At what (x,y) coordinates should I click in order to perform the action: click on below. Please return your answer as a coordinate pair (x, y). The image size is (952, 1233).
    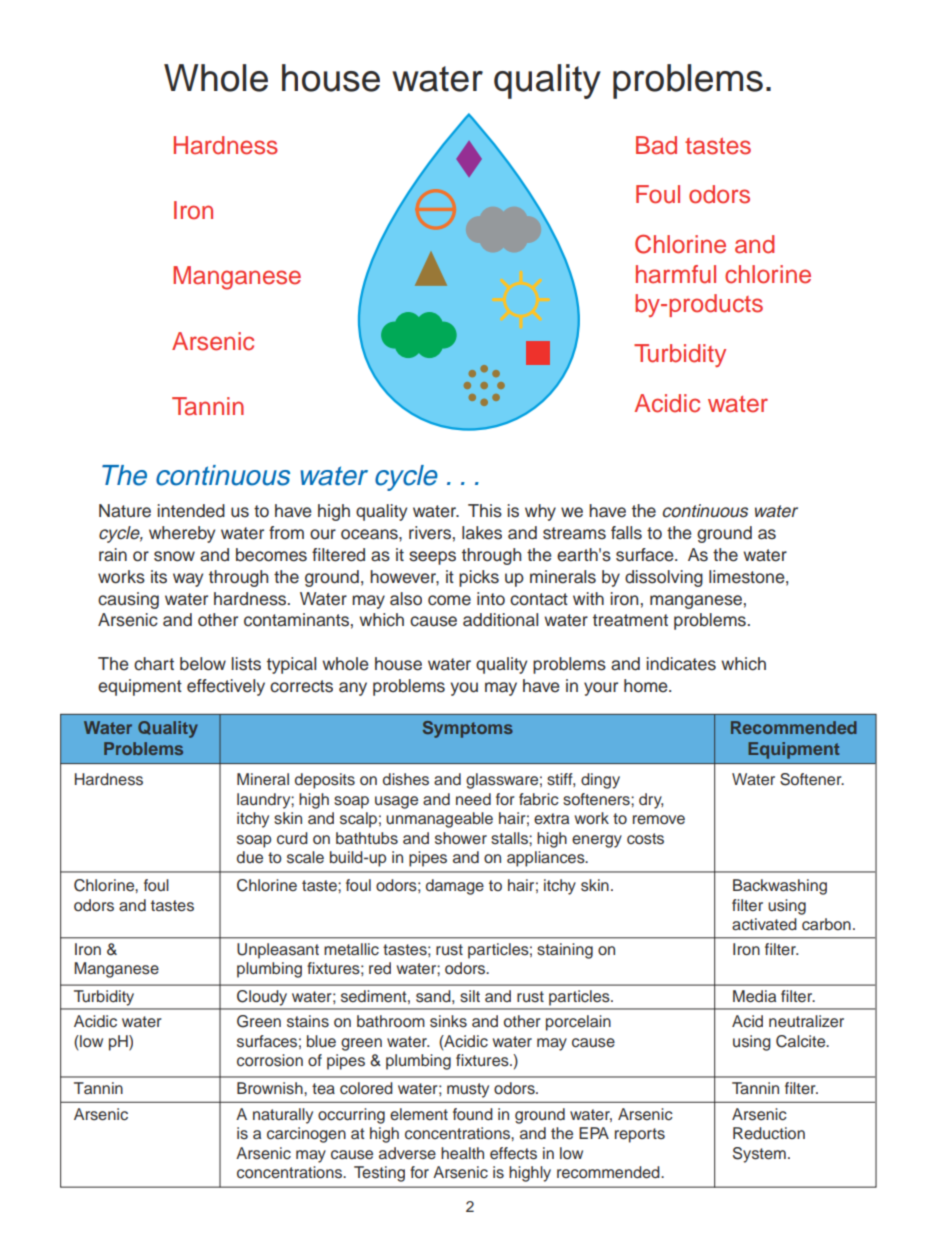
    Looking at the image, I should click on (203, 664).
